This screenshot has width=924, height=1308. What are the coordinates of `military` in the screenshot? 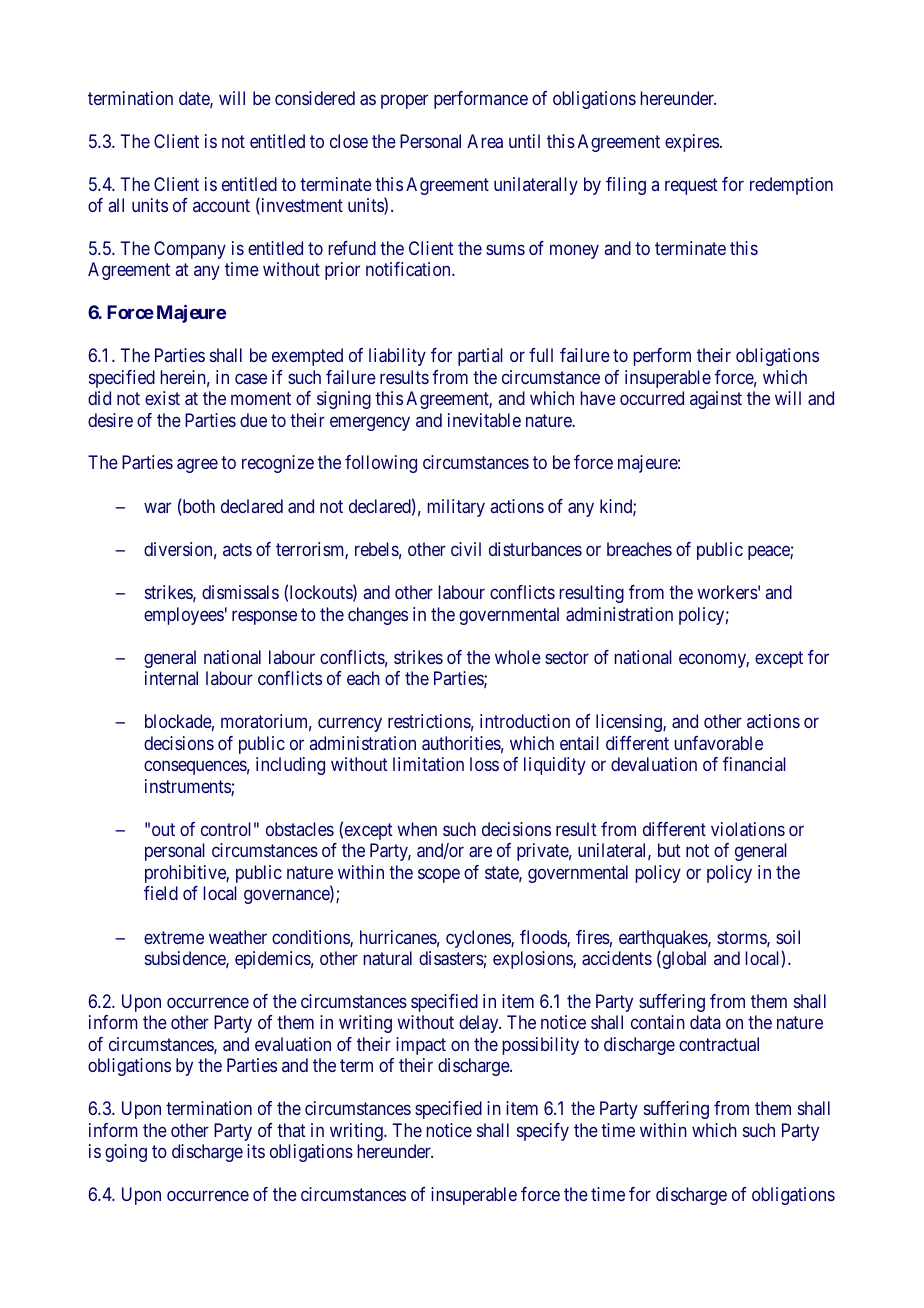 It's located at (456, 508).
